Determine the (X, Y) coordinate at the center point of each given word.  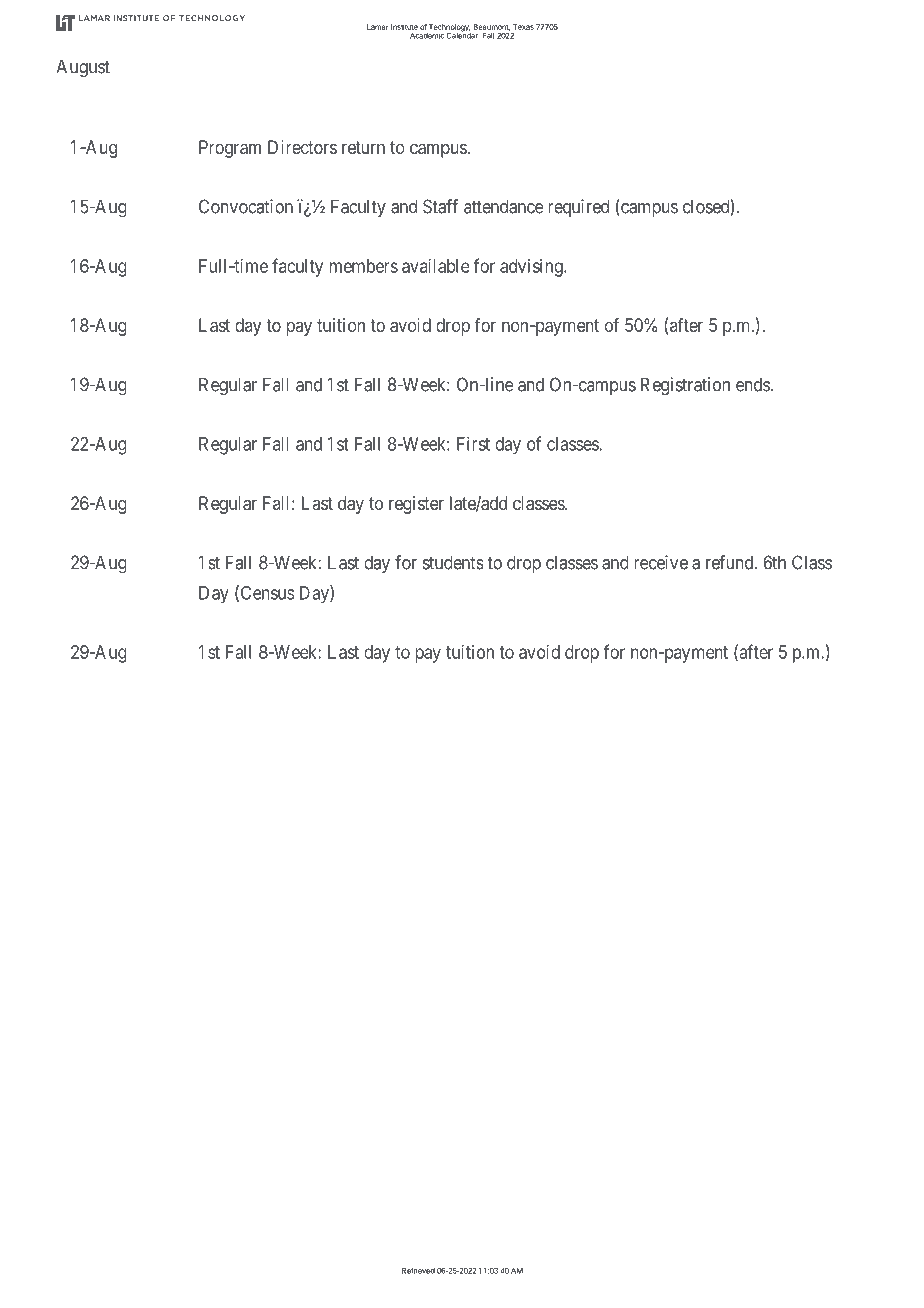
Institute (404, 27)
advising (532, 268)
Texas (523, 27)
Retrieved (418, 1271)
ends (753, 384)
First (473, 443)
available (436, 266)
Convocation (246, 206)
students (453, 562)
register (416, 505)
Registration (685, 386)
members (364, 266)
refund (731, 562)
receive (661, 562)
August (83, 68)
